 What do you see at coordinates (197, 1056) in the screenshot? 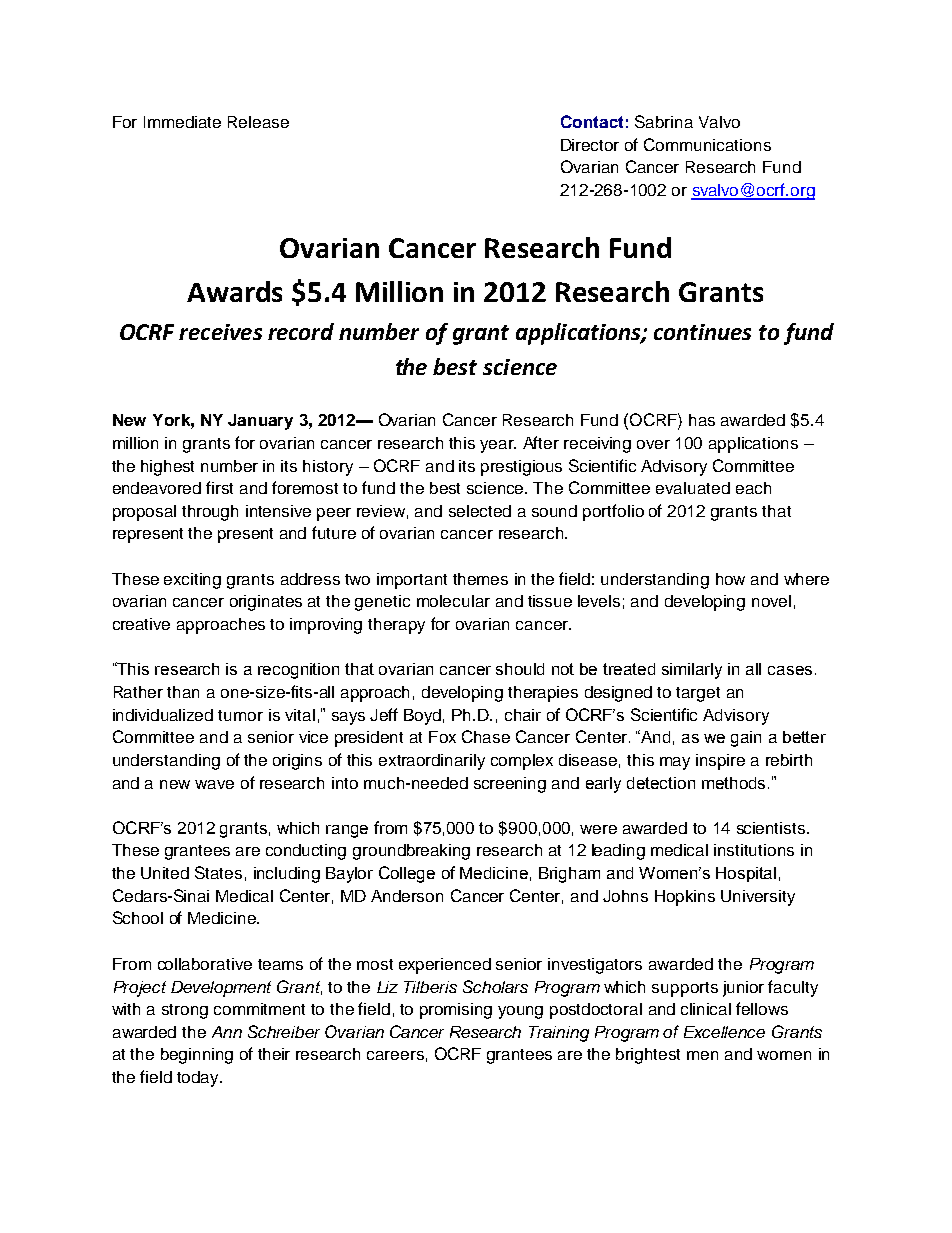
I see `beginning` at bounding box center [197, 1056].
